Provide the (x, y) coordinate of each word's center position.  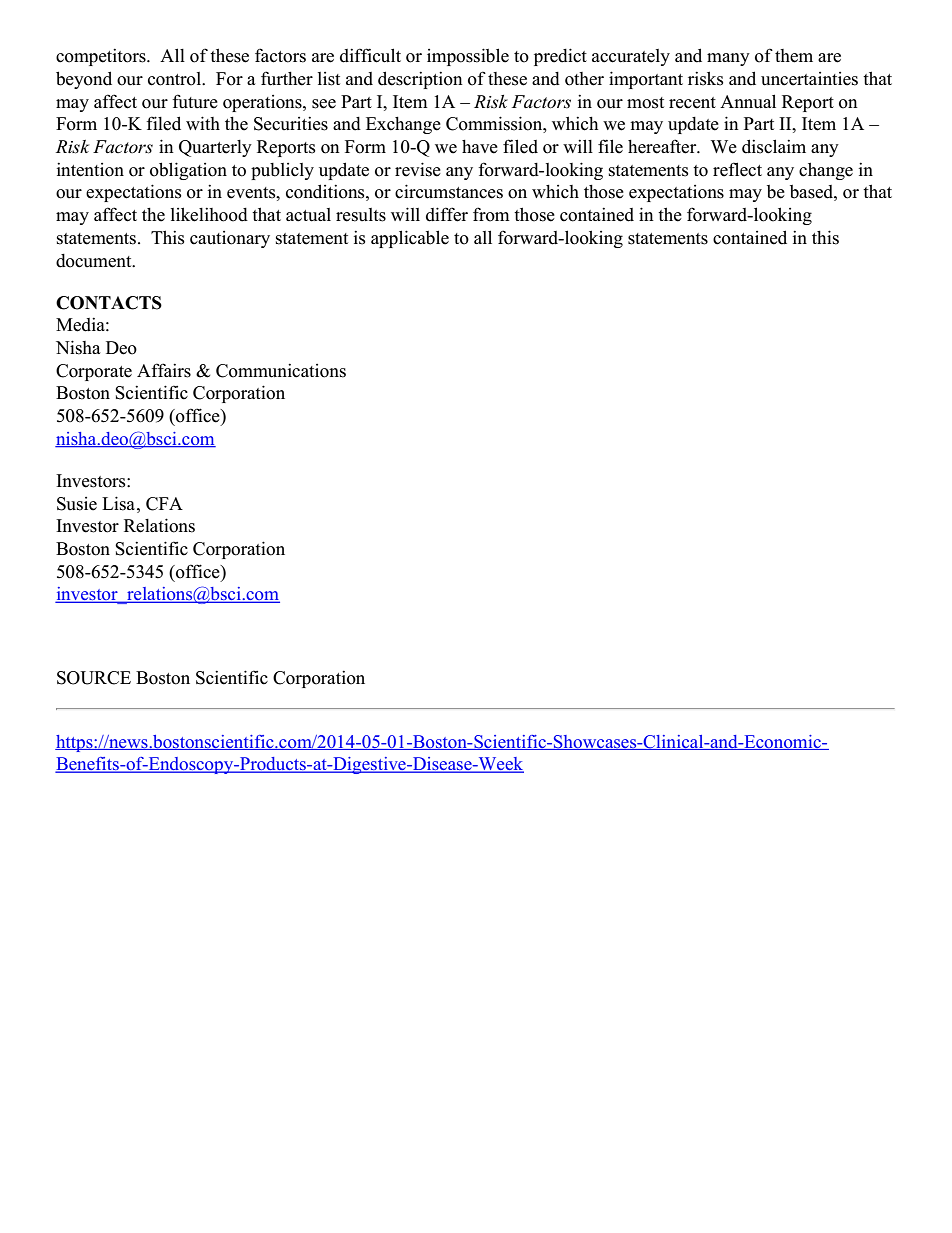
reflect (737, 169)
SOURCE (94, 678)
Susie (77, 504)
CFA (164, 504)
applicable (410, 239)
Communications (281, 370)
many (728, 59)
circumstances (449, 191)
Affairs (164, 370)
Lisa (120, 503)
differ (447, 214)
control (176, 79)
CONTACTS (109, 303)
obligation (188, 171)
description (420, 80)
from (491, 214)
